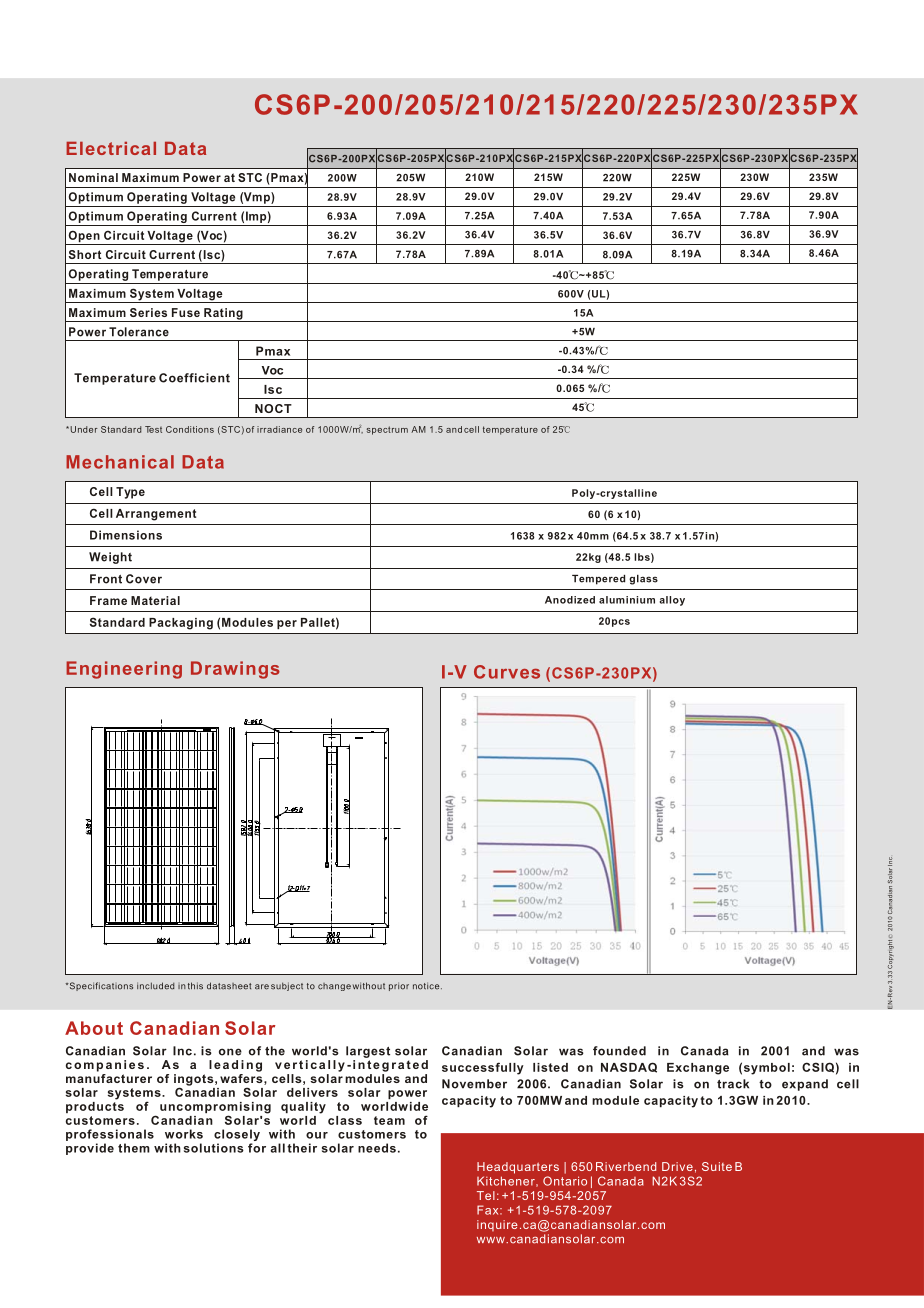 This screenshot has height=1308, width=924. Describe the element at coordinates (156, 986) in the screenshot. I see `included` at that location.
